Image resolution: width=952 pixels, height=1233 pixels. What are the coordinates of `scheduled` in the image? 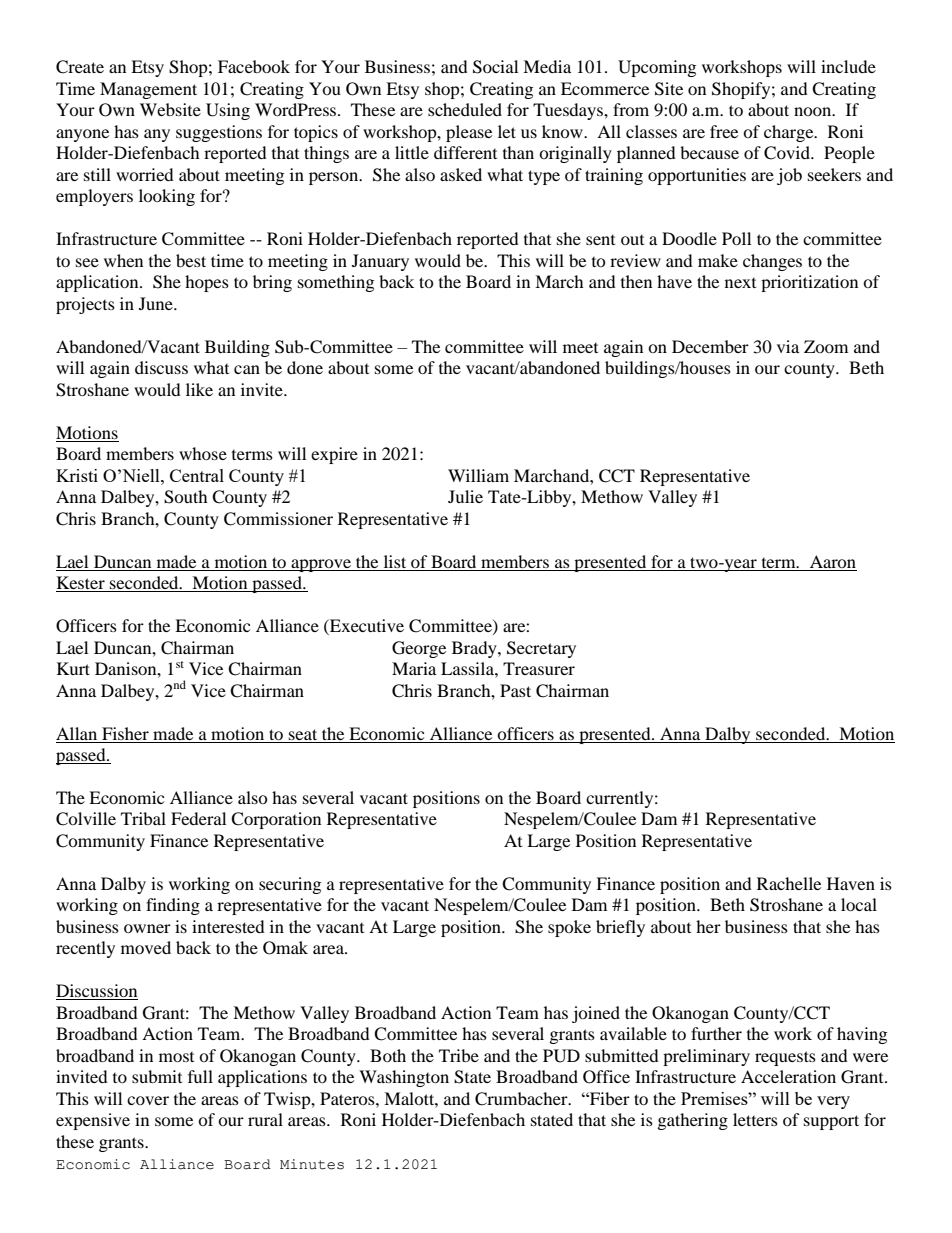 It's located at (465, 109).
